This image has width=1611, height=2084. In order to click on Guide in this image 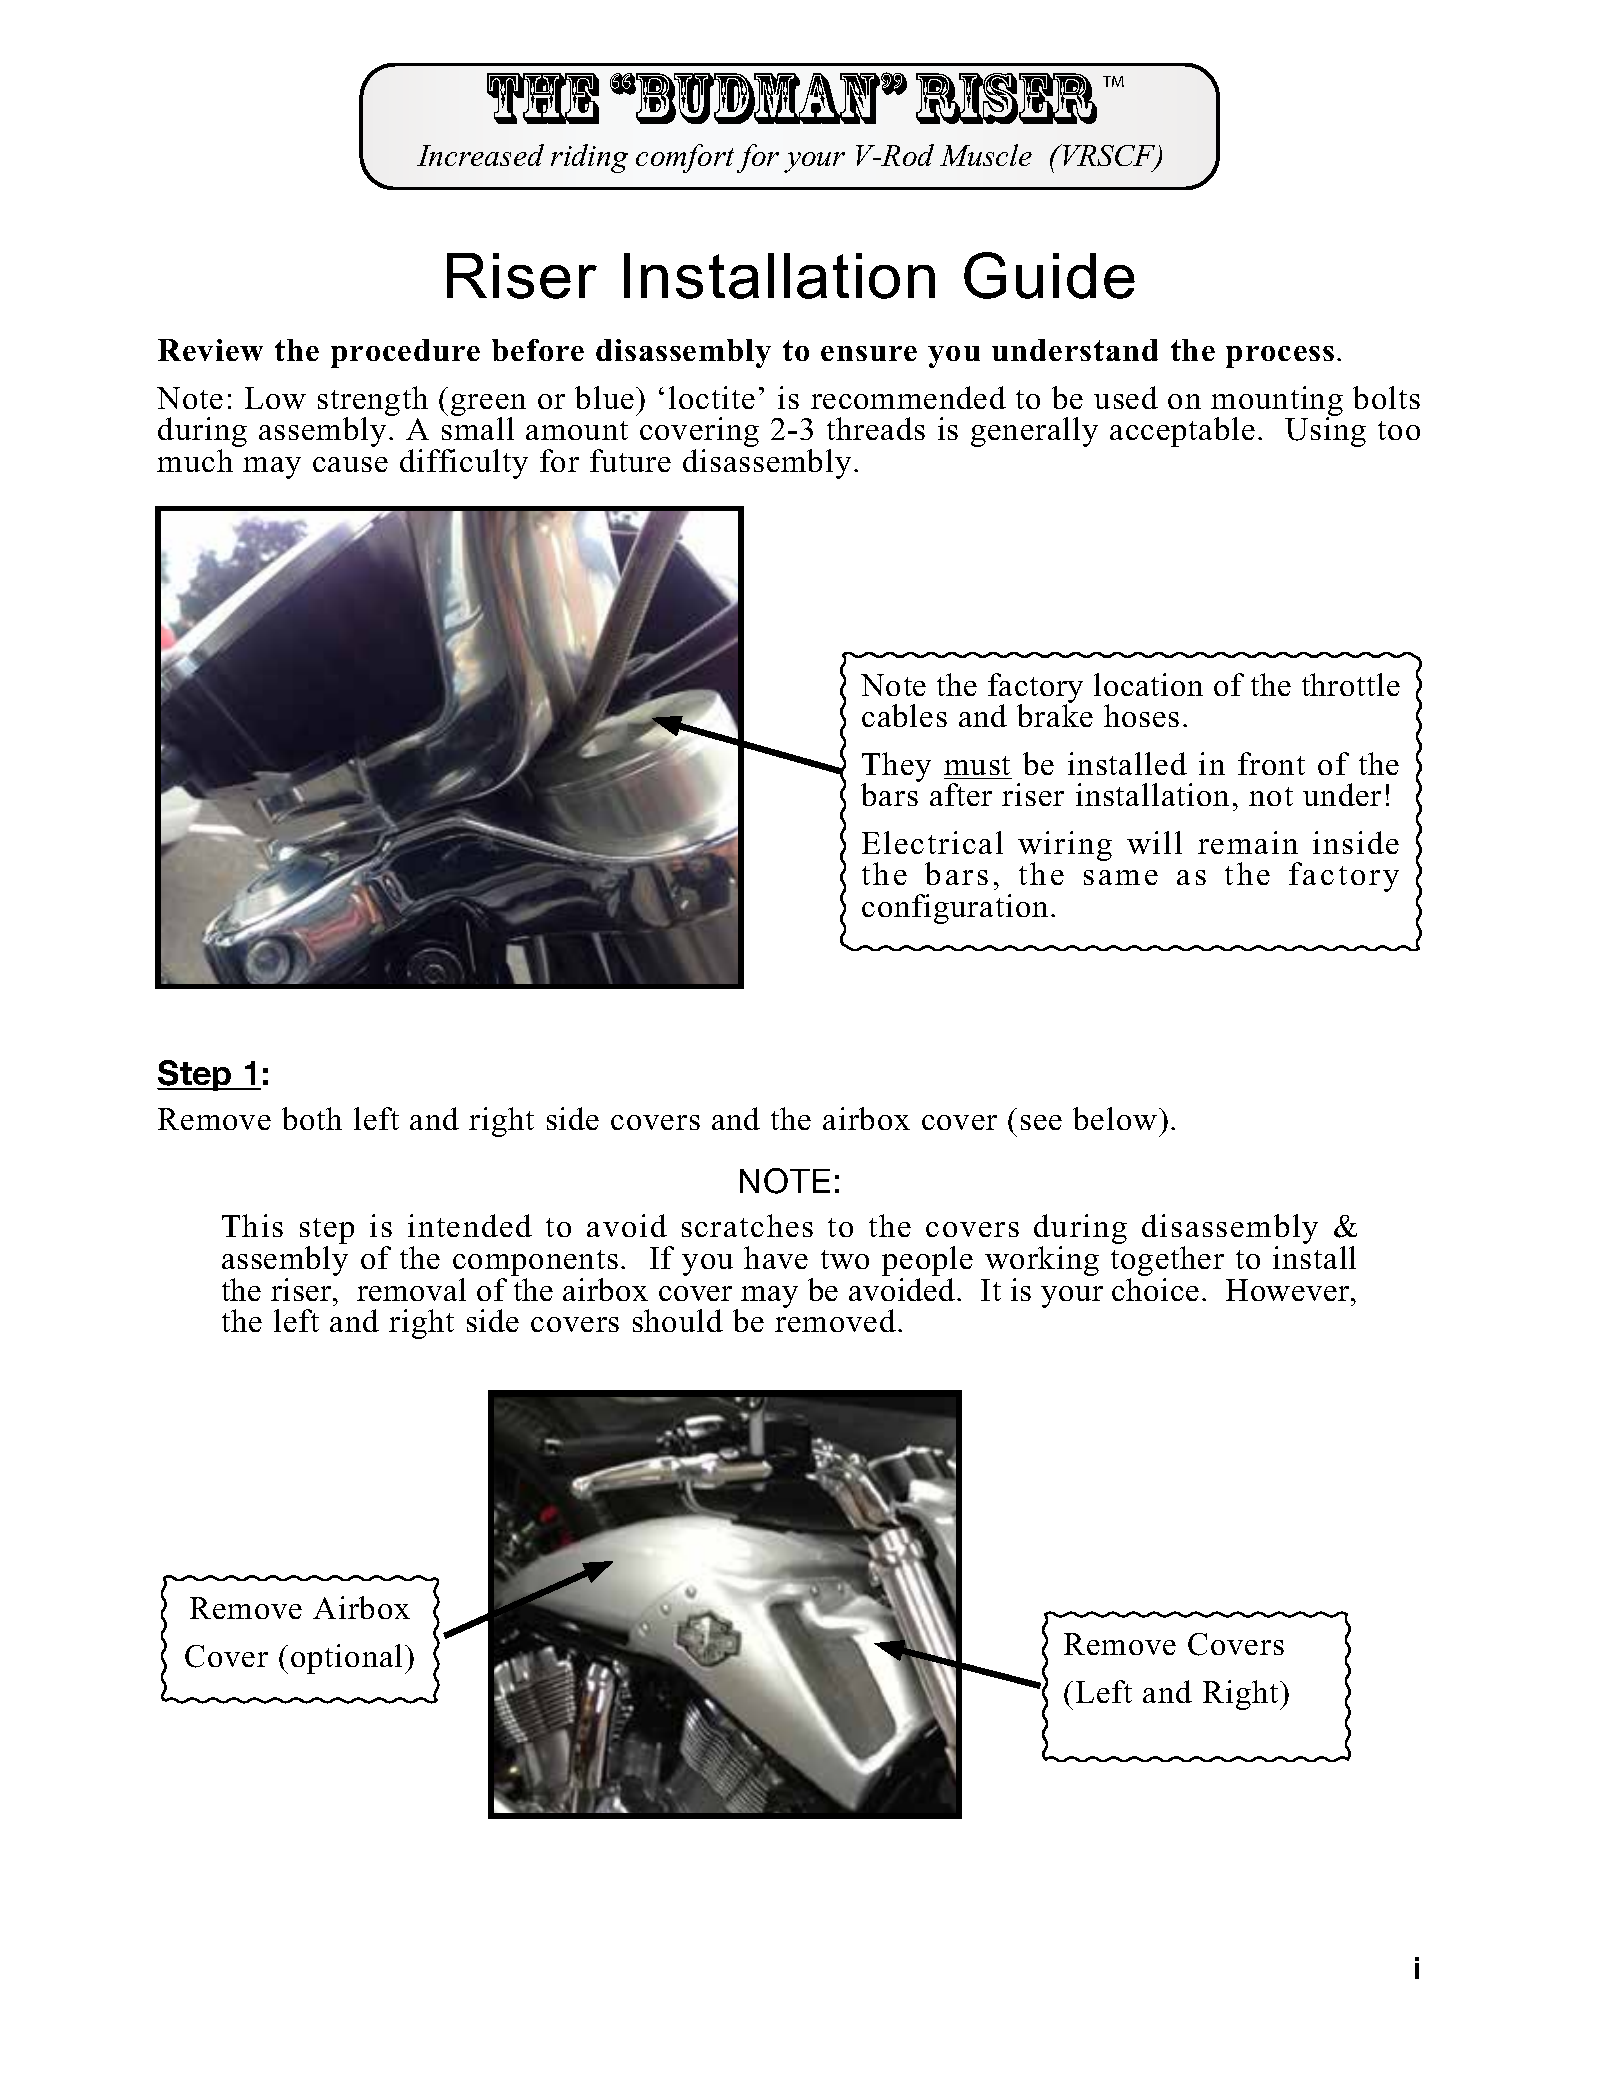, I will do `click(1049, 275)`.
